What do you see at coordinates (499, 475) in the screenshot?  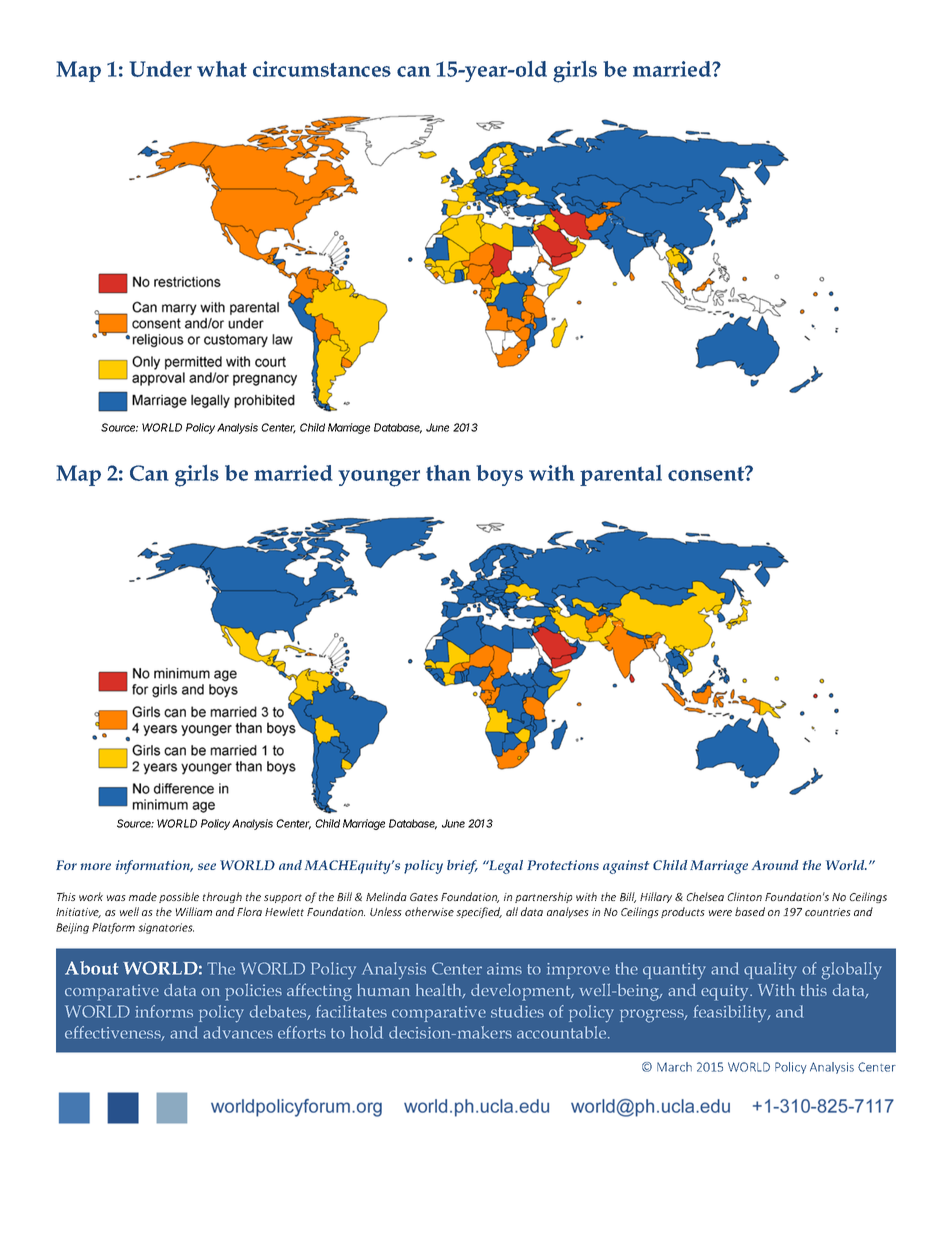 I see `boys` at bounding box center [499, 475].
